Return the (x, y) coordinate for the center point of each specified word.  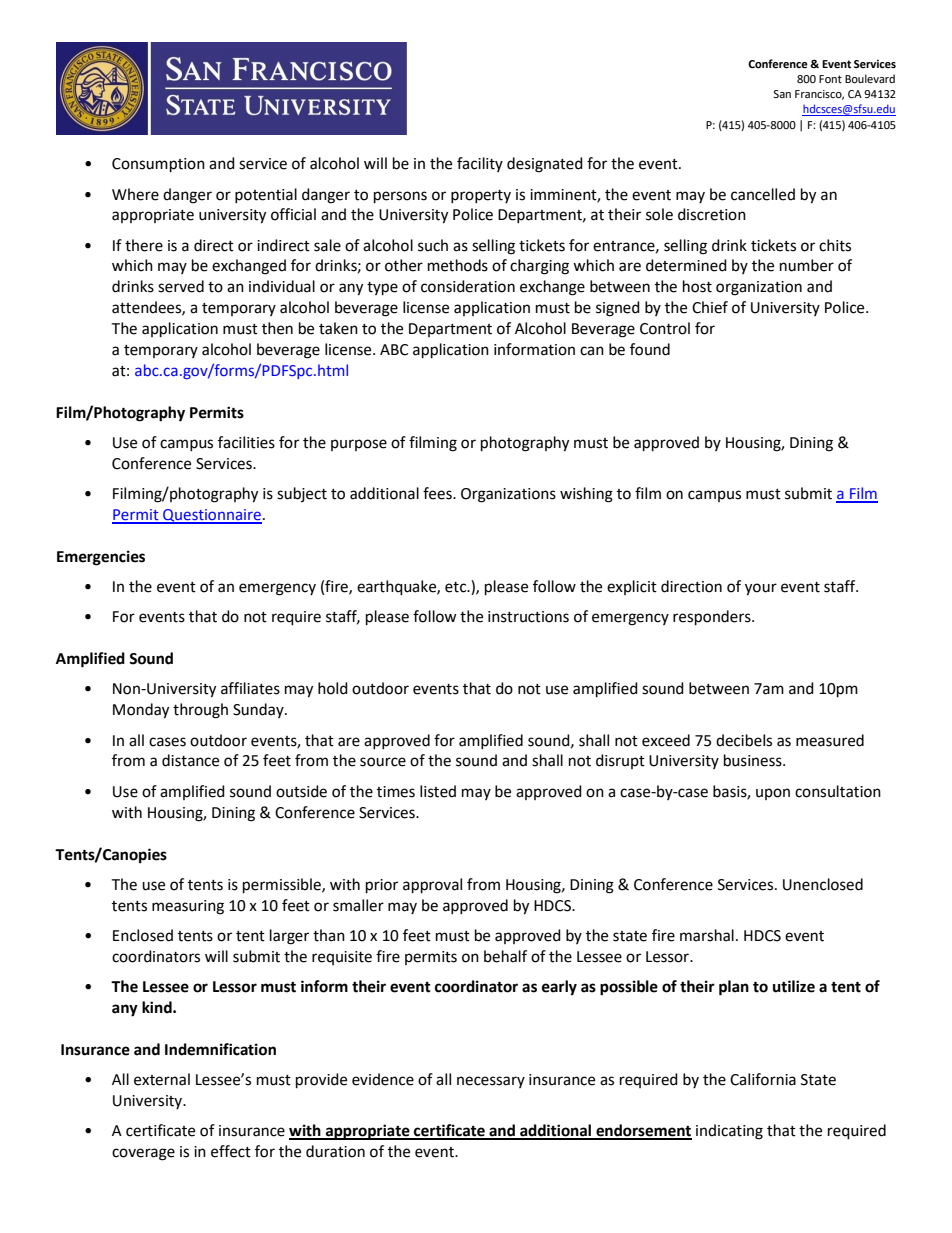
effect (231, 1151)
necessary (491, 1082)
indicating (729, 1132)
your (761, 589)
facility (480, 164)
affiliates (250, 688)
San (782, 94)
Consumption (158, 165)
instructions (528, 617)
